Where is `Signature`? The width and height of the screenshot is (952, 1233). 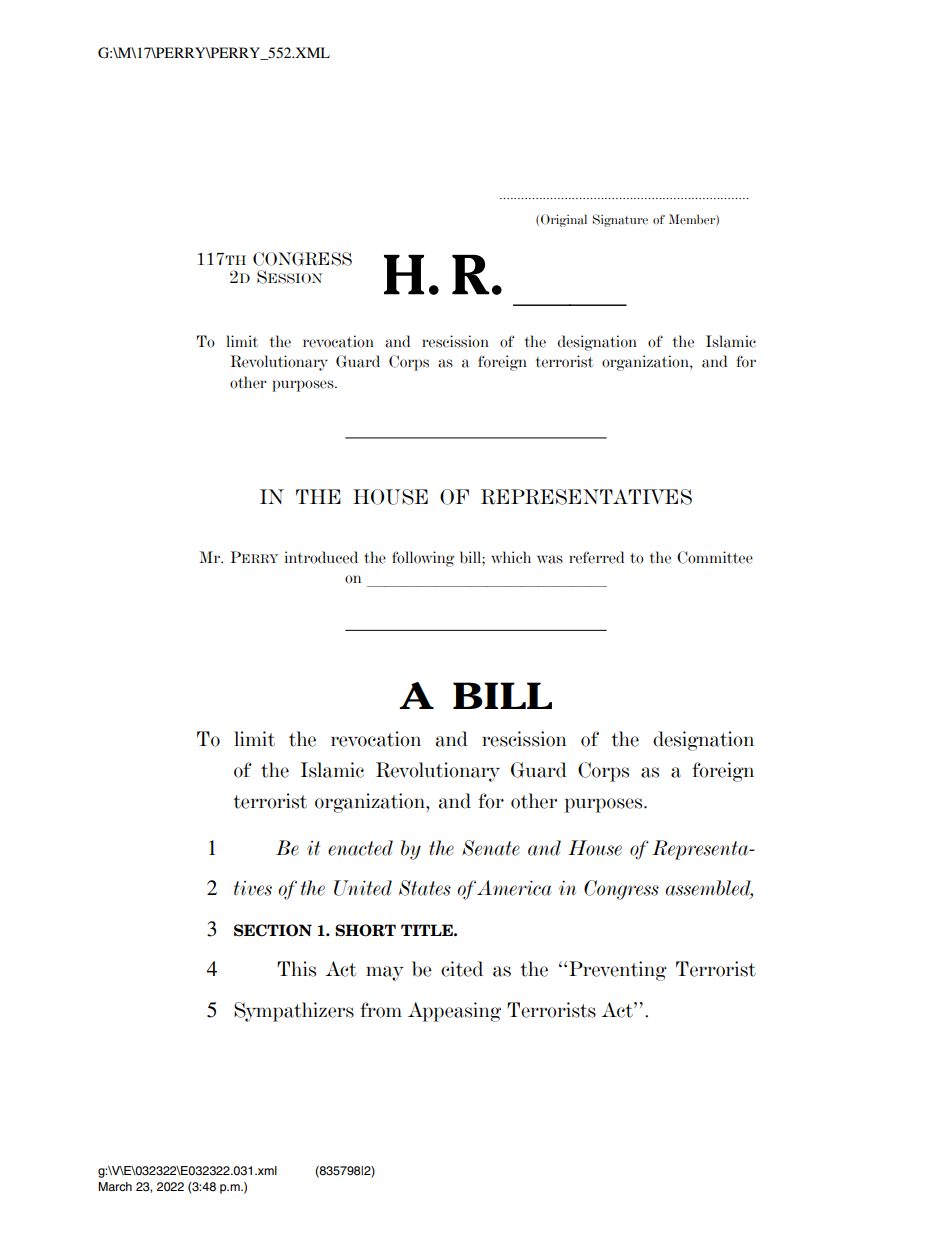
Signature is located at coordinates (620, 220).
